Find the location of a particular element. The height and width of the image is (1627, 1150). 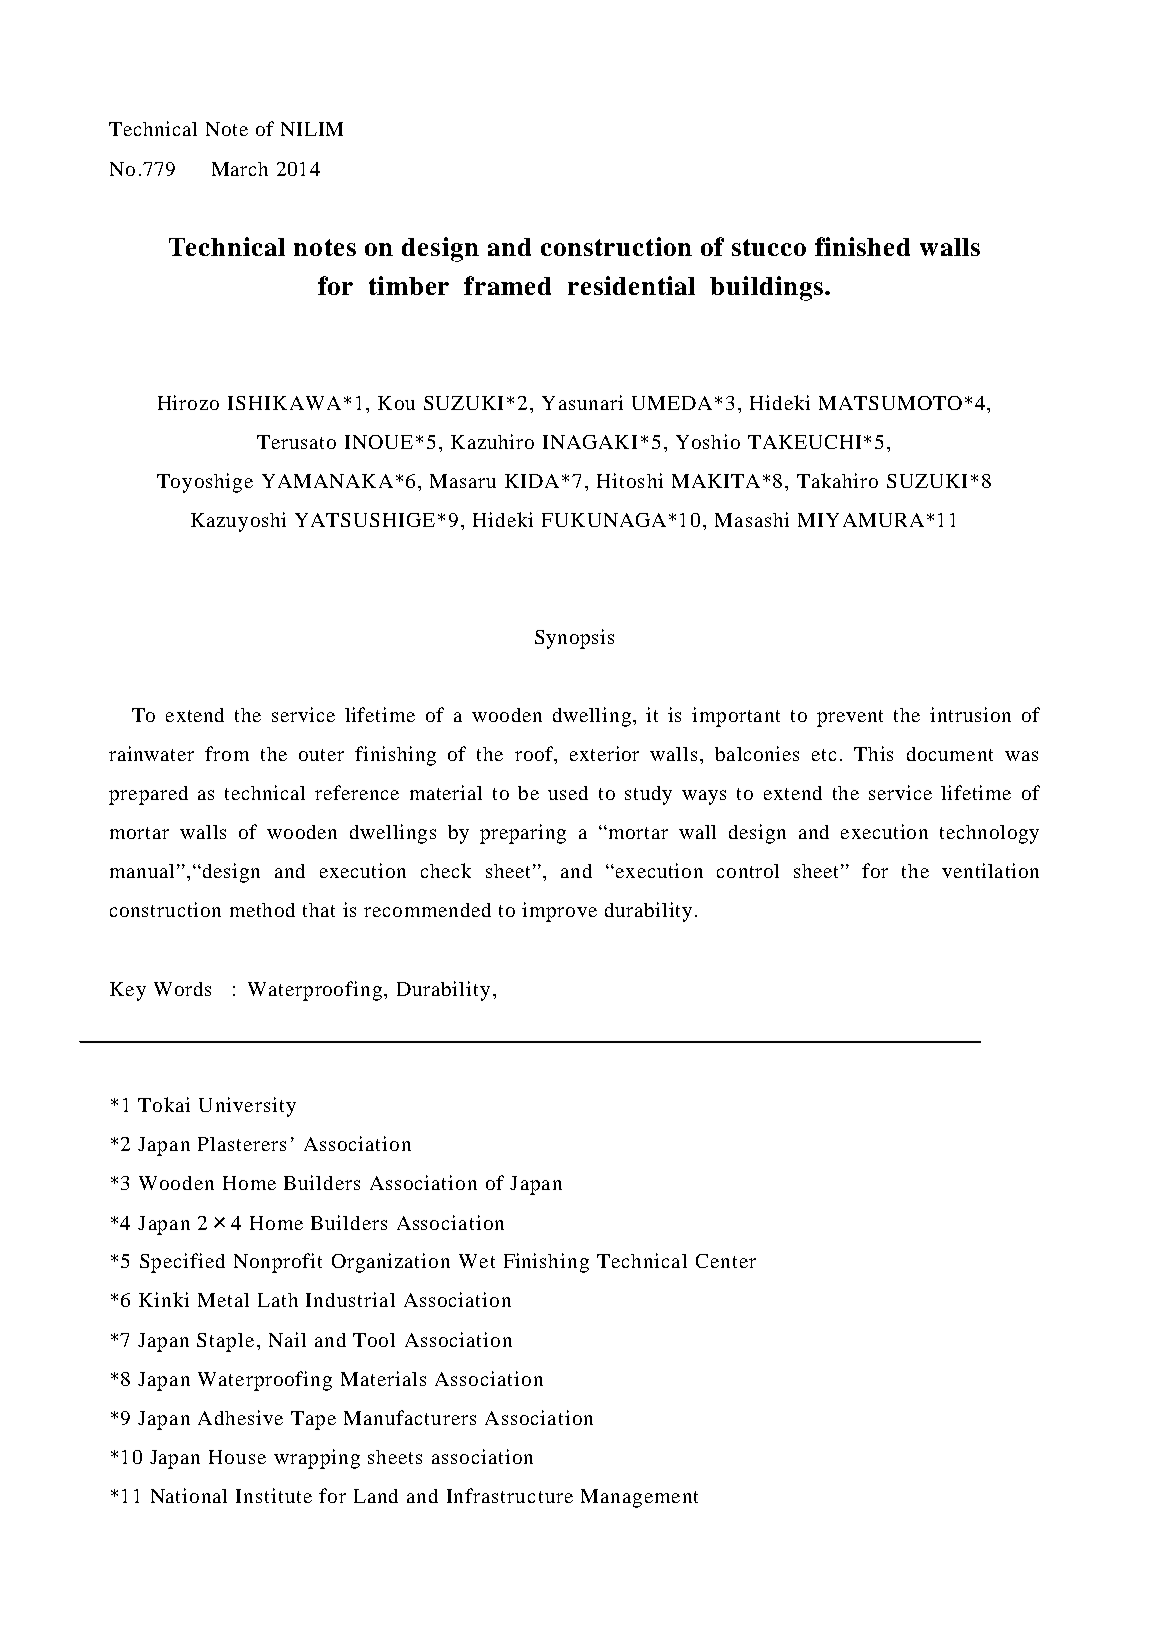

improve is located at coordinates (559, 912).
